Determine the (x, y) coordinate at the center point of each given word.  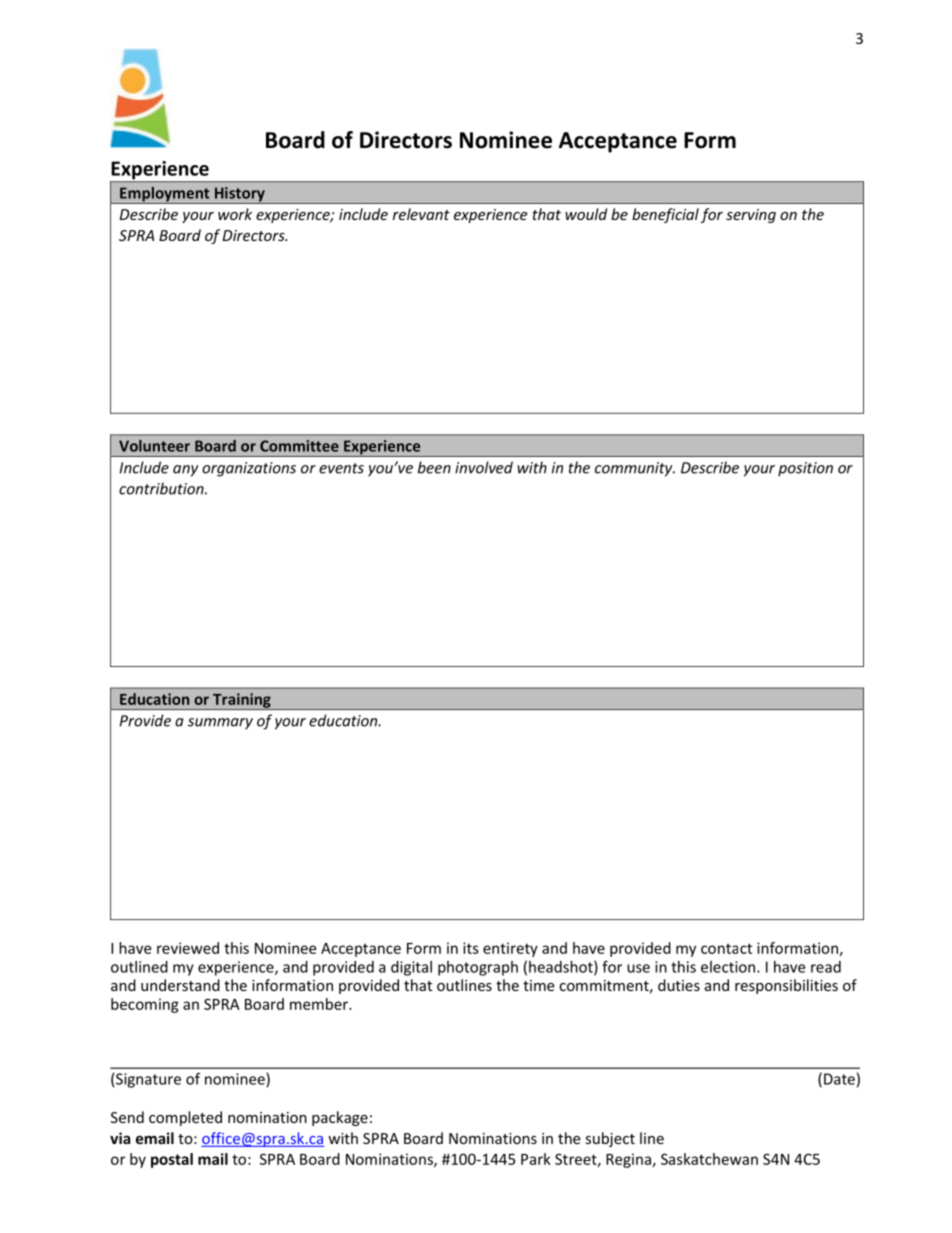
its (471, 948)
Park (536, 1159)
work (235, 214)
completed (185, 1118)
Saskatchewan (709, 1159)
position (805, 469)
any (185, 471)
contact (726, 948)
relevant (421, 214)
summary (220, 724)
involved (484, 467)
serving (751, 216)
